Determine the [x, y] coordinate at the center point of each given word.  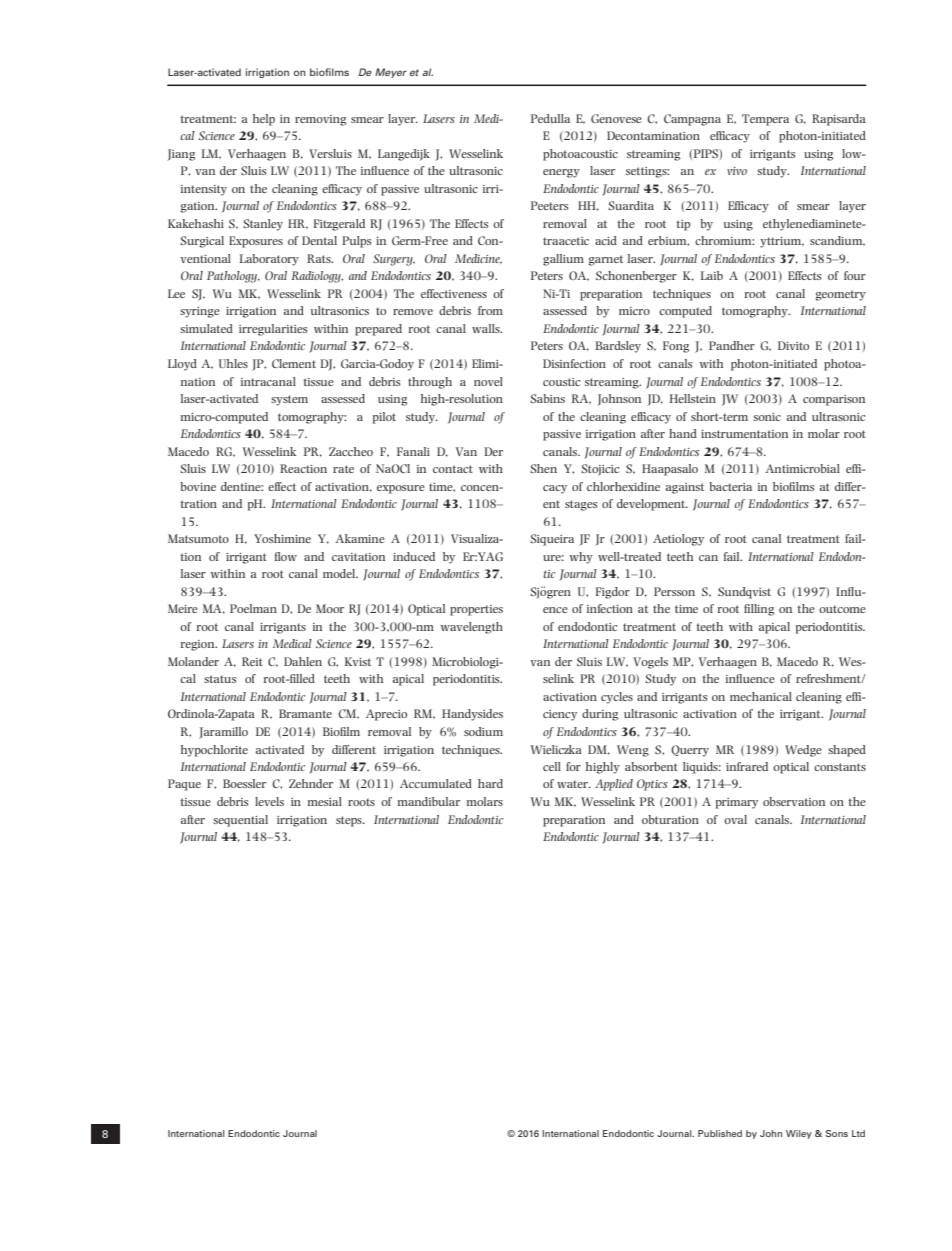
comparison [834, 400]
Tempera [765, 120]
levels [269, 801]
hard [490, 783]
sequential [240, 821]
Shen [543, 468]
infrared [747, 766]
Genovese [616, 118]
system [289, 400]
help [264, 120]
